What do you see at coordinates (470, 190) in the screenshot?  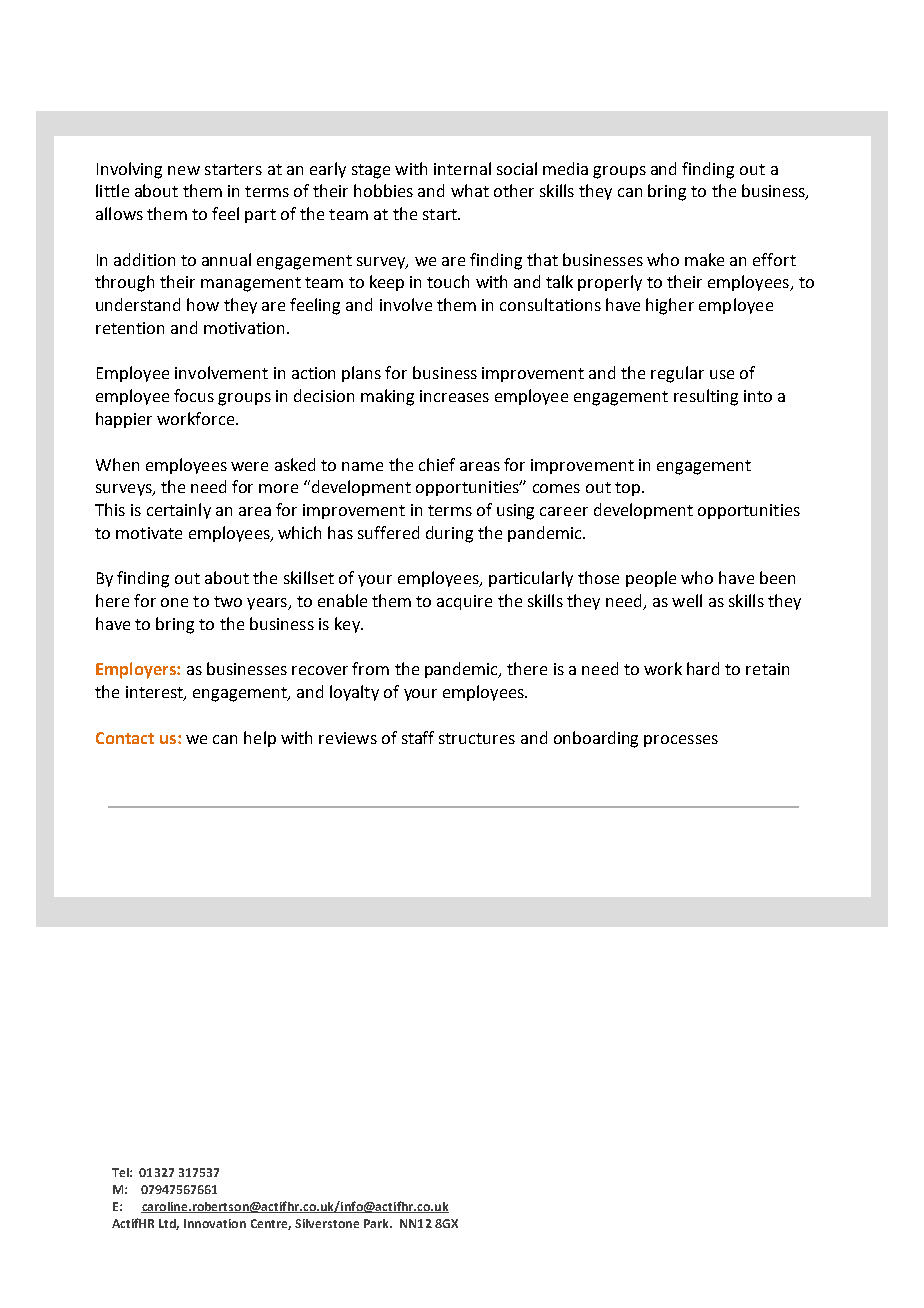 I see `what` at bounding box center [470, 190].
